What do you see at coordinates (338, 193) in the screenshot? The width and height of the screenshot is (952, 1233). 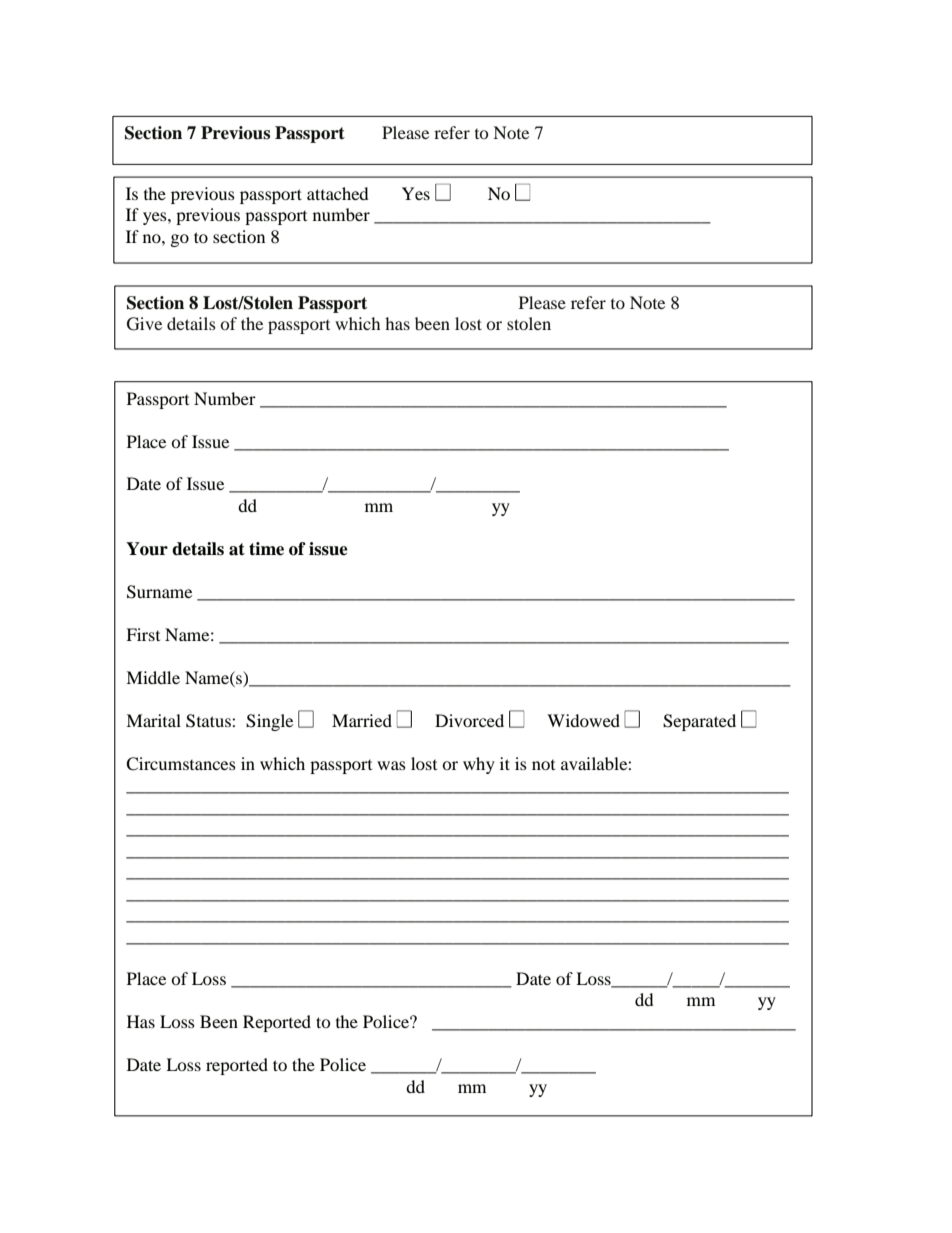 I see `attached` at bounding box center [338, 193].
